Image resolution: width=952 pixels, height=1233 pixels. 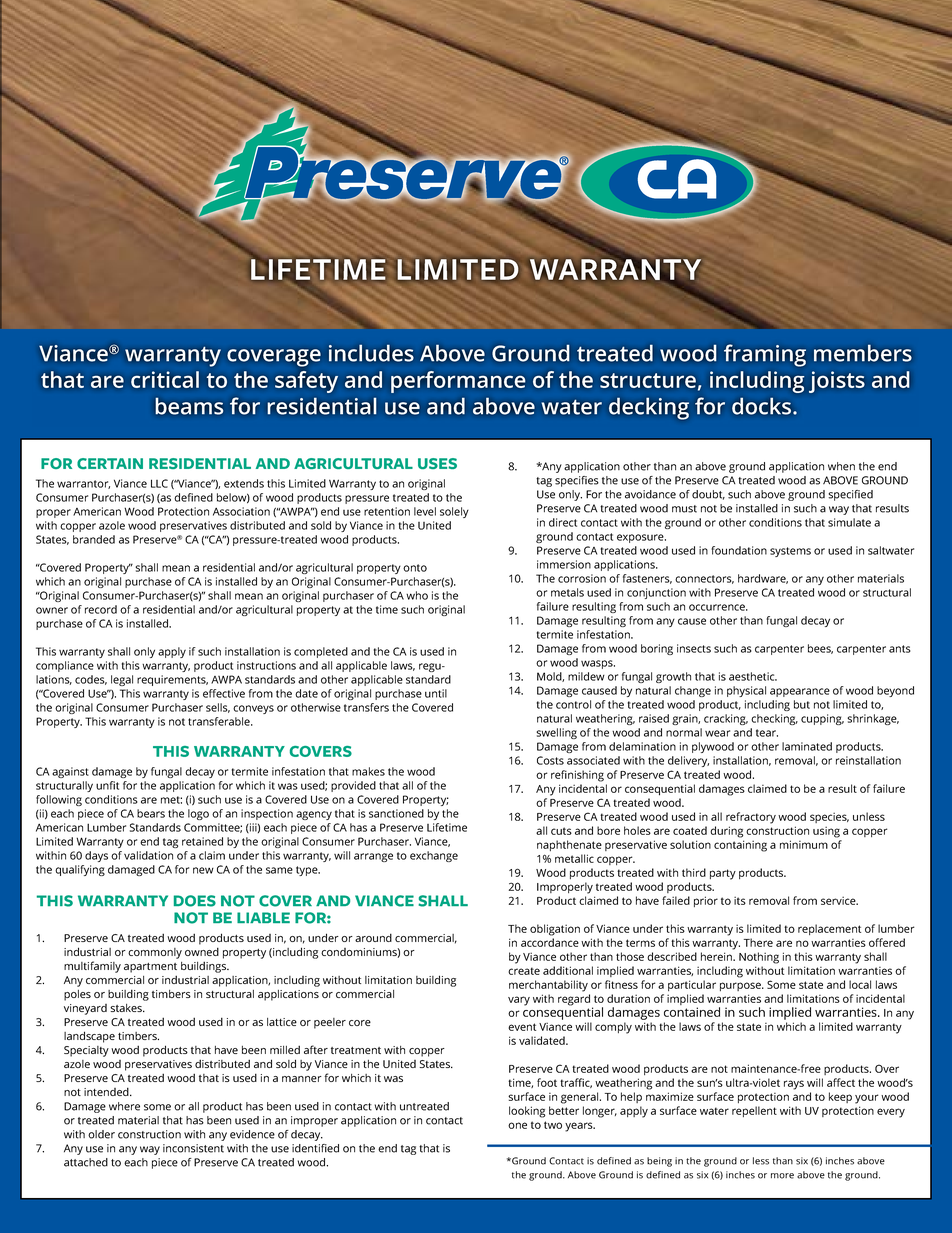 What do you see at coordinates (417, 595) in the screenshot?
I see `who` at bounding box center [417, 595].
